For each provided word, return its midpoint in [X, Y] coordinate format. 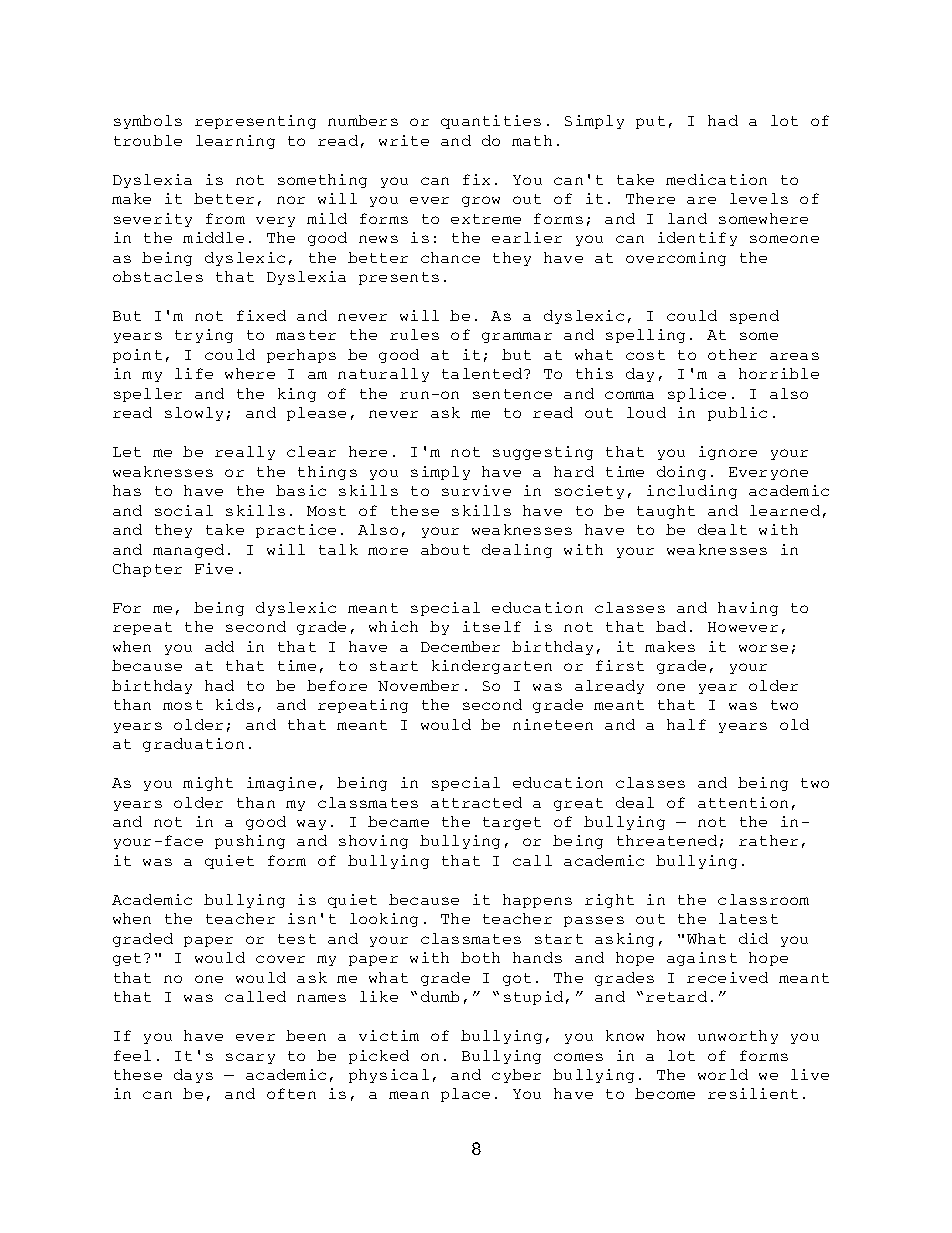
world [723, 1074]
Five [214, 568]
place [465, 1095]
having [748, 609]
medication [716, 179]
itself [492, 626]
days [193, 1076]
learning [235, 142]
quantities [491, 122]
